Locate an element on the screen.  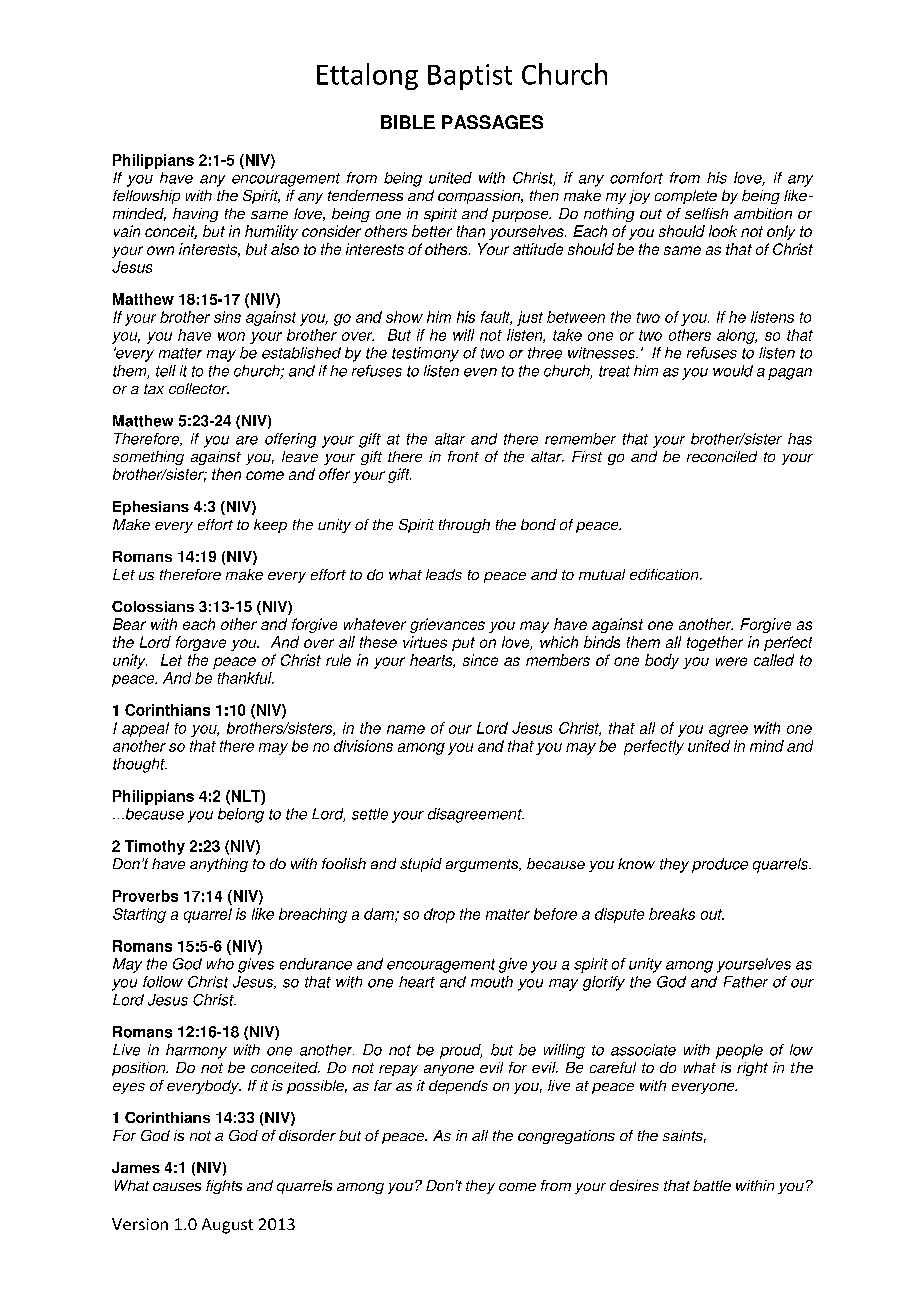
breaks is located at coordinates (672, 914).
